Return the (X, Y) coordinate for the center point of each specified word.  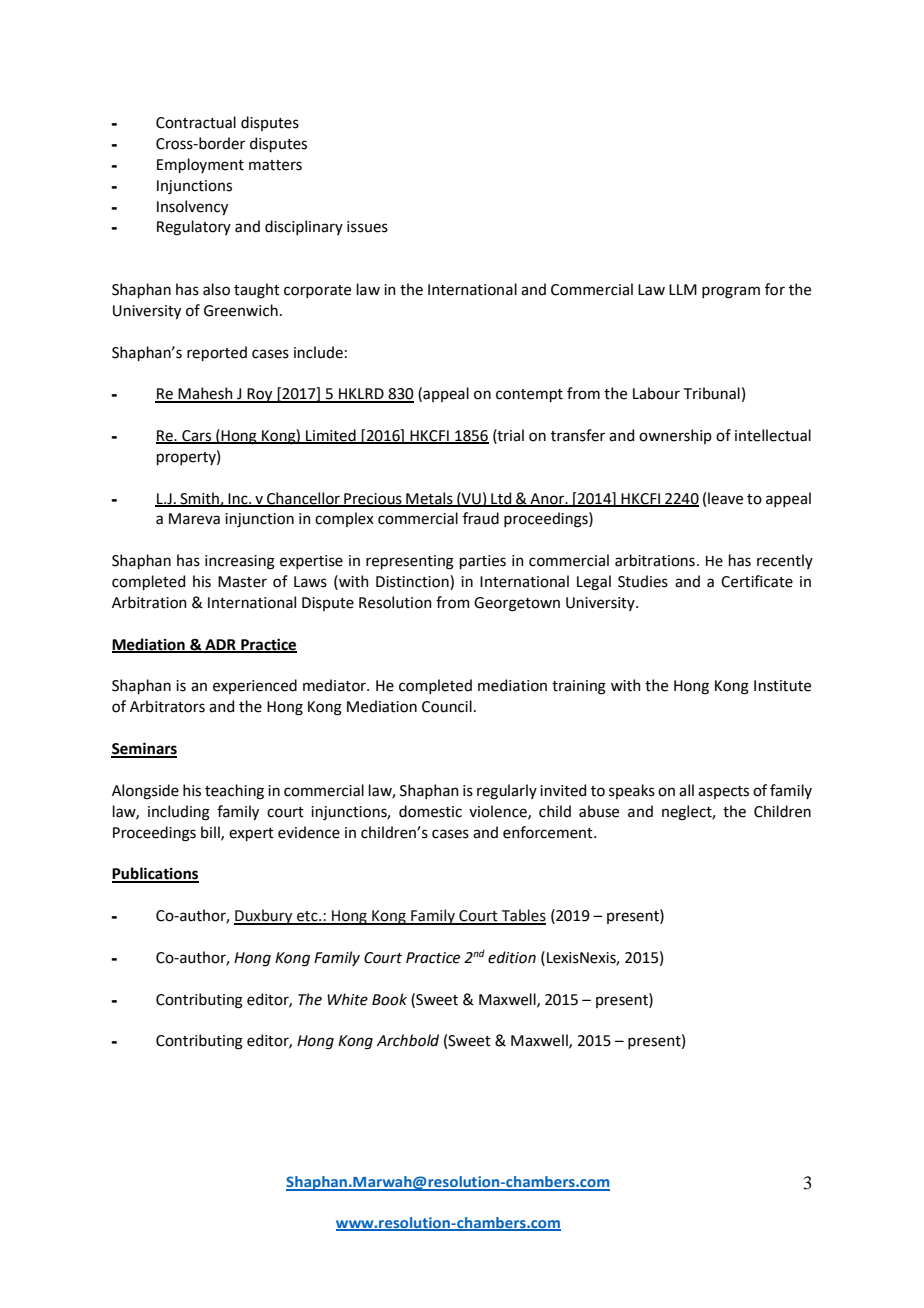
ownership (675, 436)
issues (367, 227)
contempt (529, 395)
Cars (196, 437)
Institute (782, 686)
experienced (255, 686)
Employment (200, 165)
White (347, 999)
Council (447, 706)
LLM (683, 289)
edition (512, 957)
